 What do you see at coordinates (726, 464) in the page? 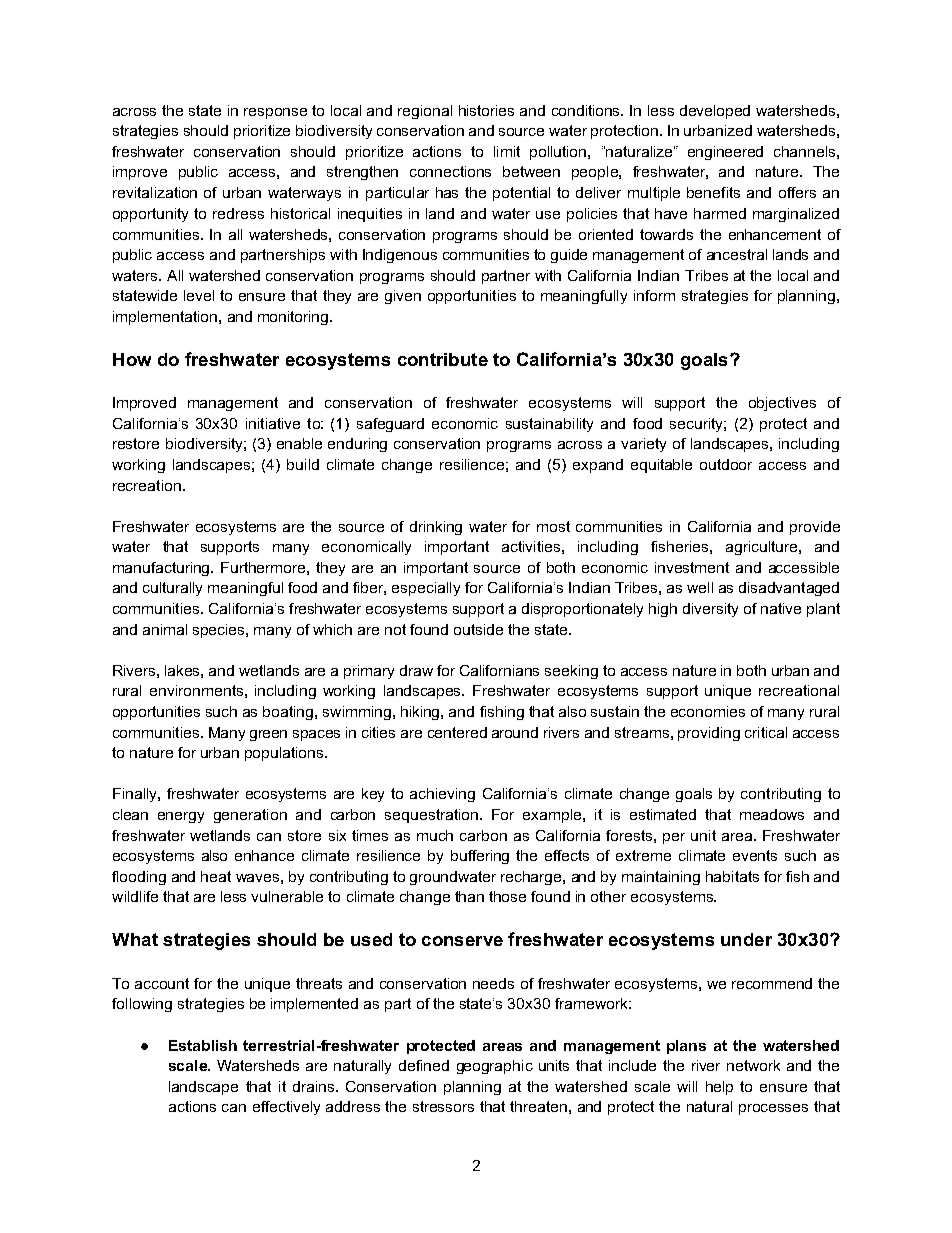
I see `outdoor` at bounding box center [726, 464].
